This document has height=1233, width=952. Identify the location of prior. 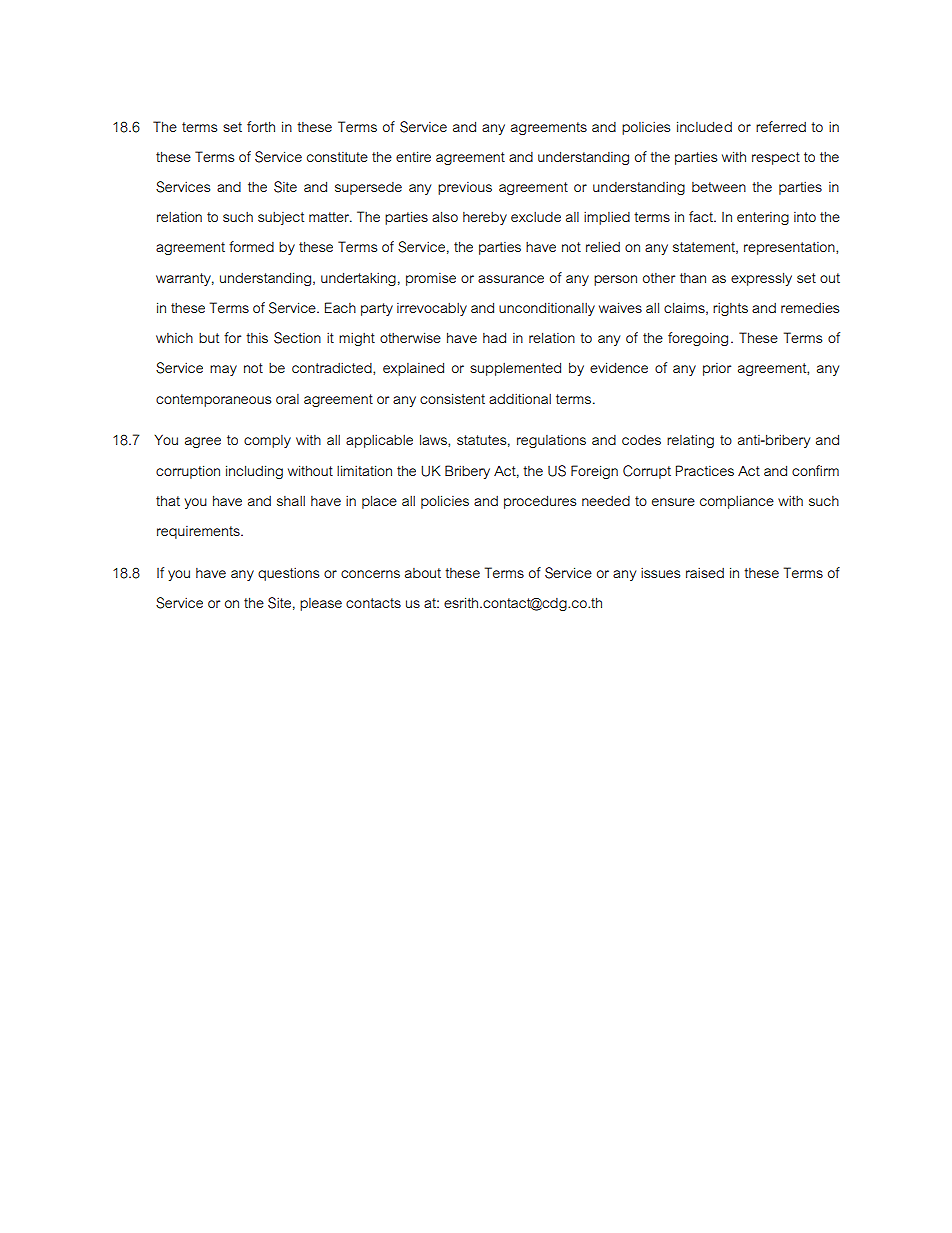
(717, 369).
